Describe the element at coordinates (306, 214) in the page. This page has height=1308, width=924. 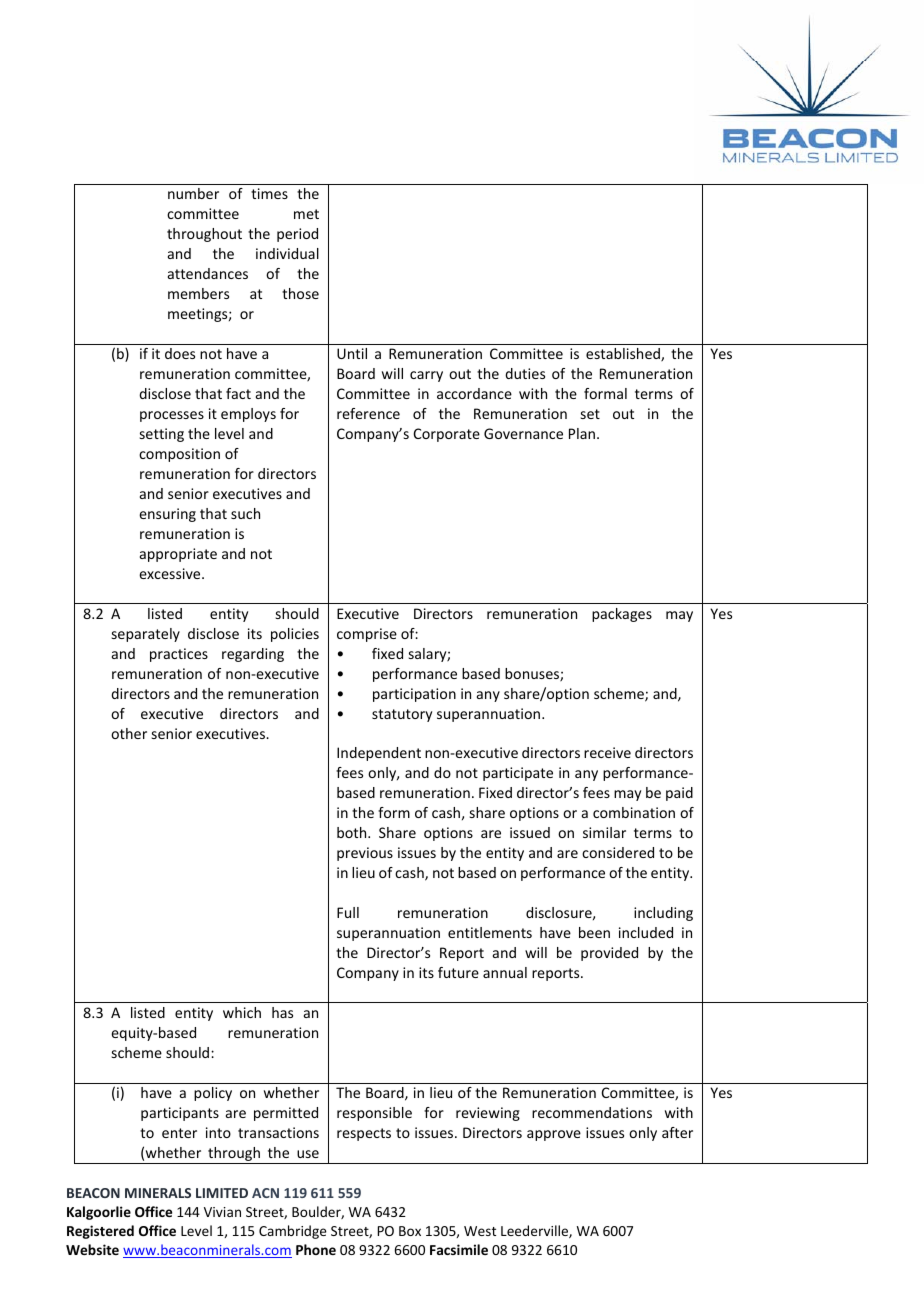
I see `met` at that location.
